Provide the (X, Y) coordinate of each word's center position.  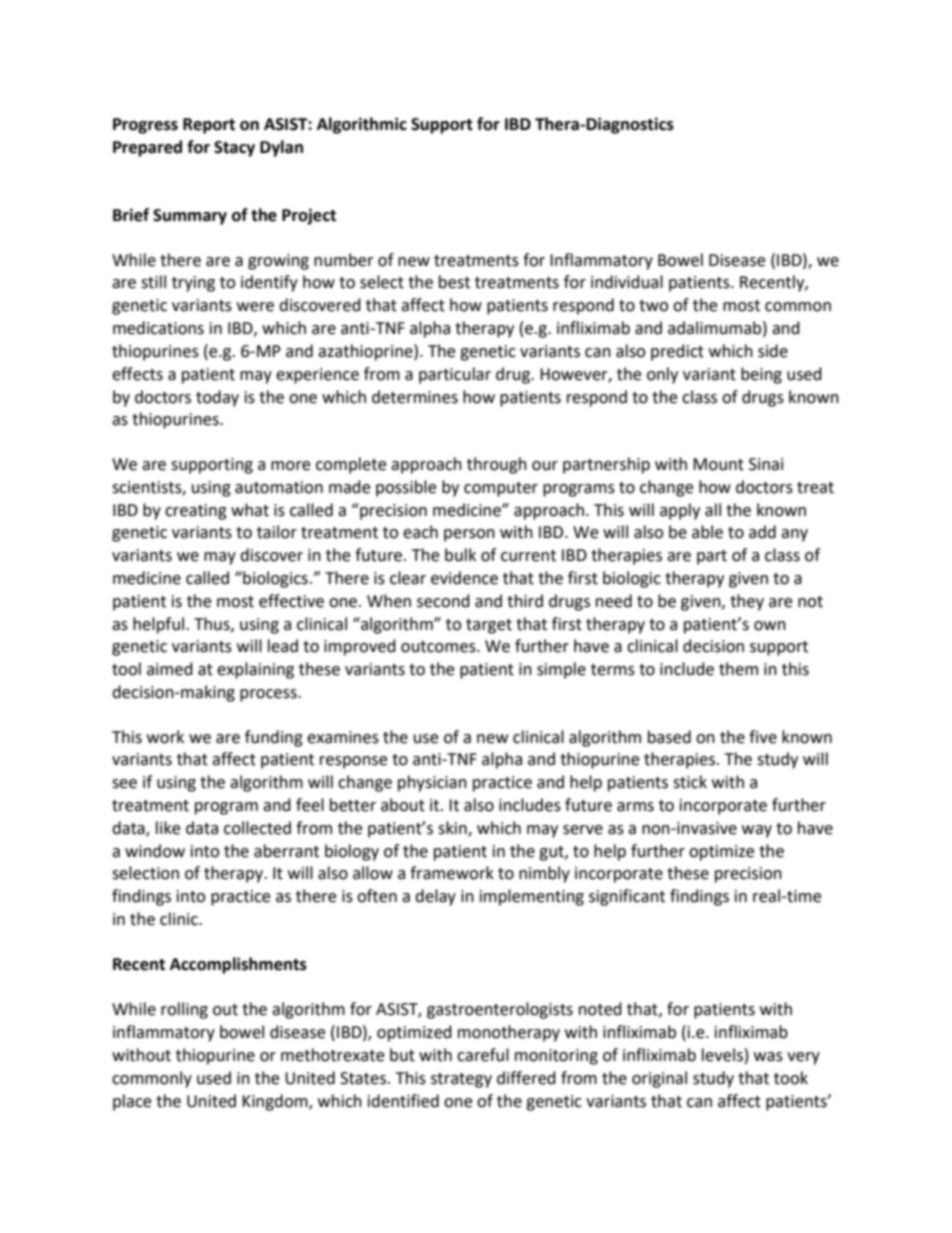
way (757, 831)
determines (415, 397)
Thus (213, 624)
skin (453, 828)
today (217, 398)
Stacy (234, 149)
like (168, 828)
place (132, 1102)
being (761, 375)
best (454, 282)
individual (627, 282)
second (443, 601)
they (747, 602)
